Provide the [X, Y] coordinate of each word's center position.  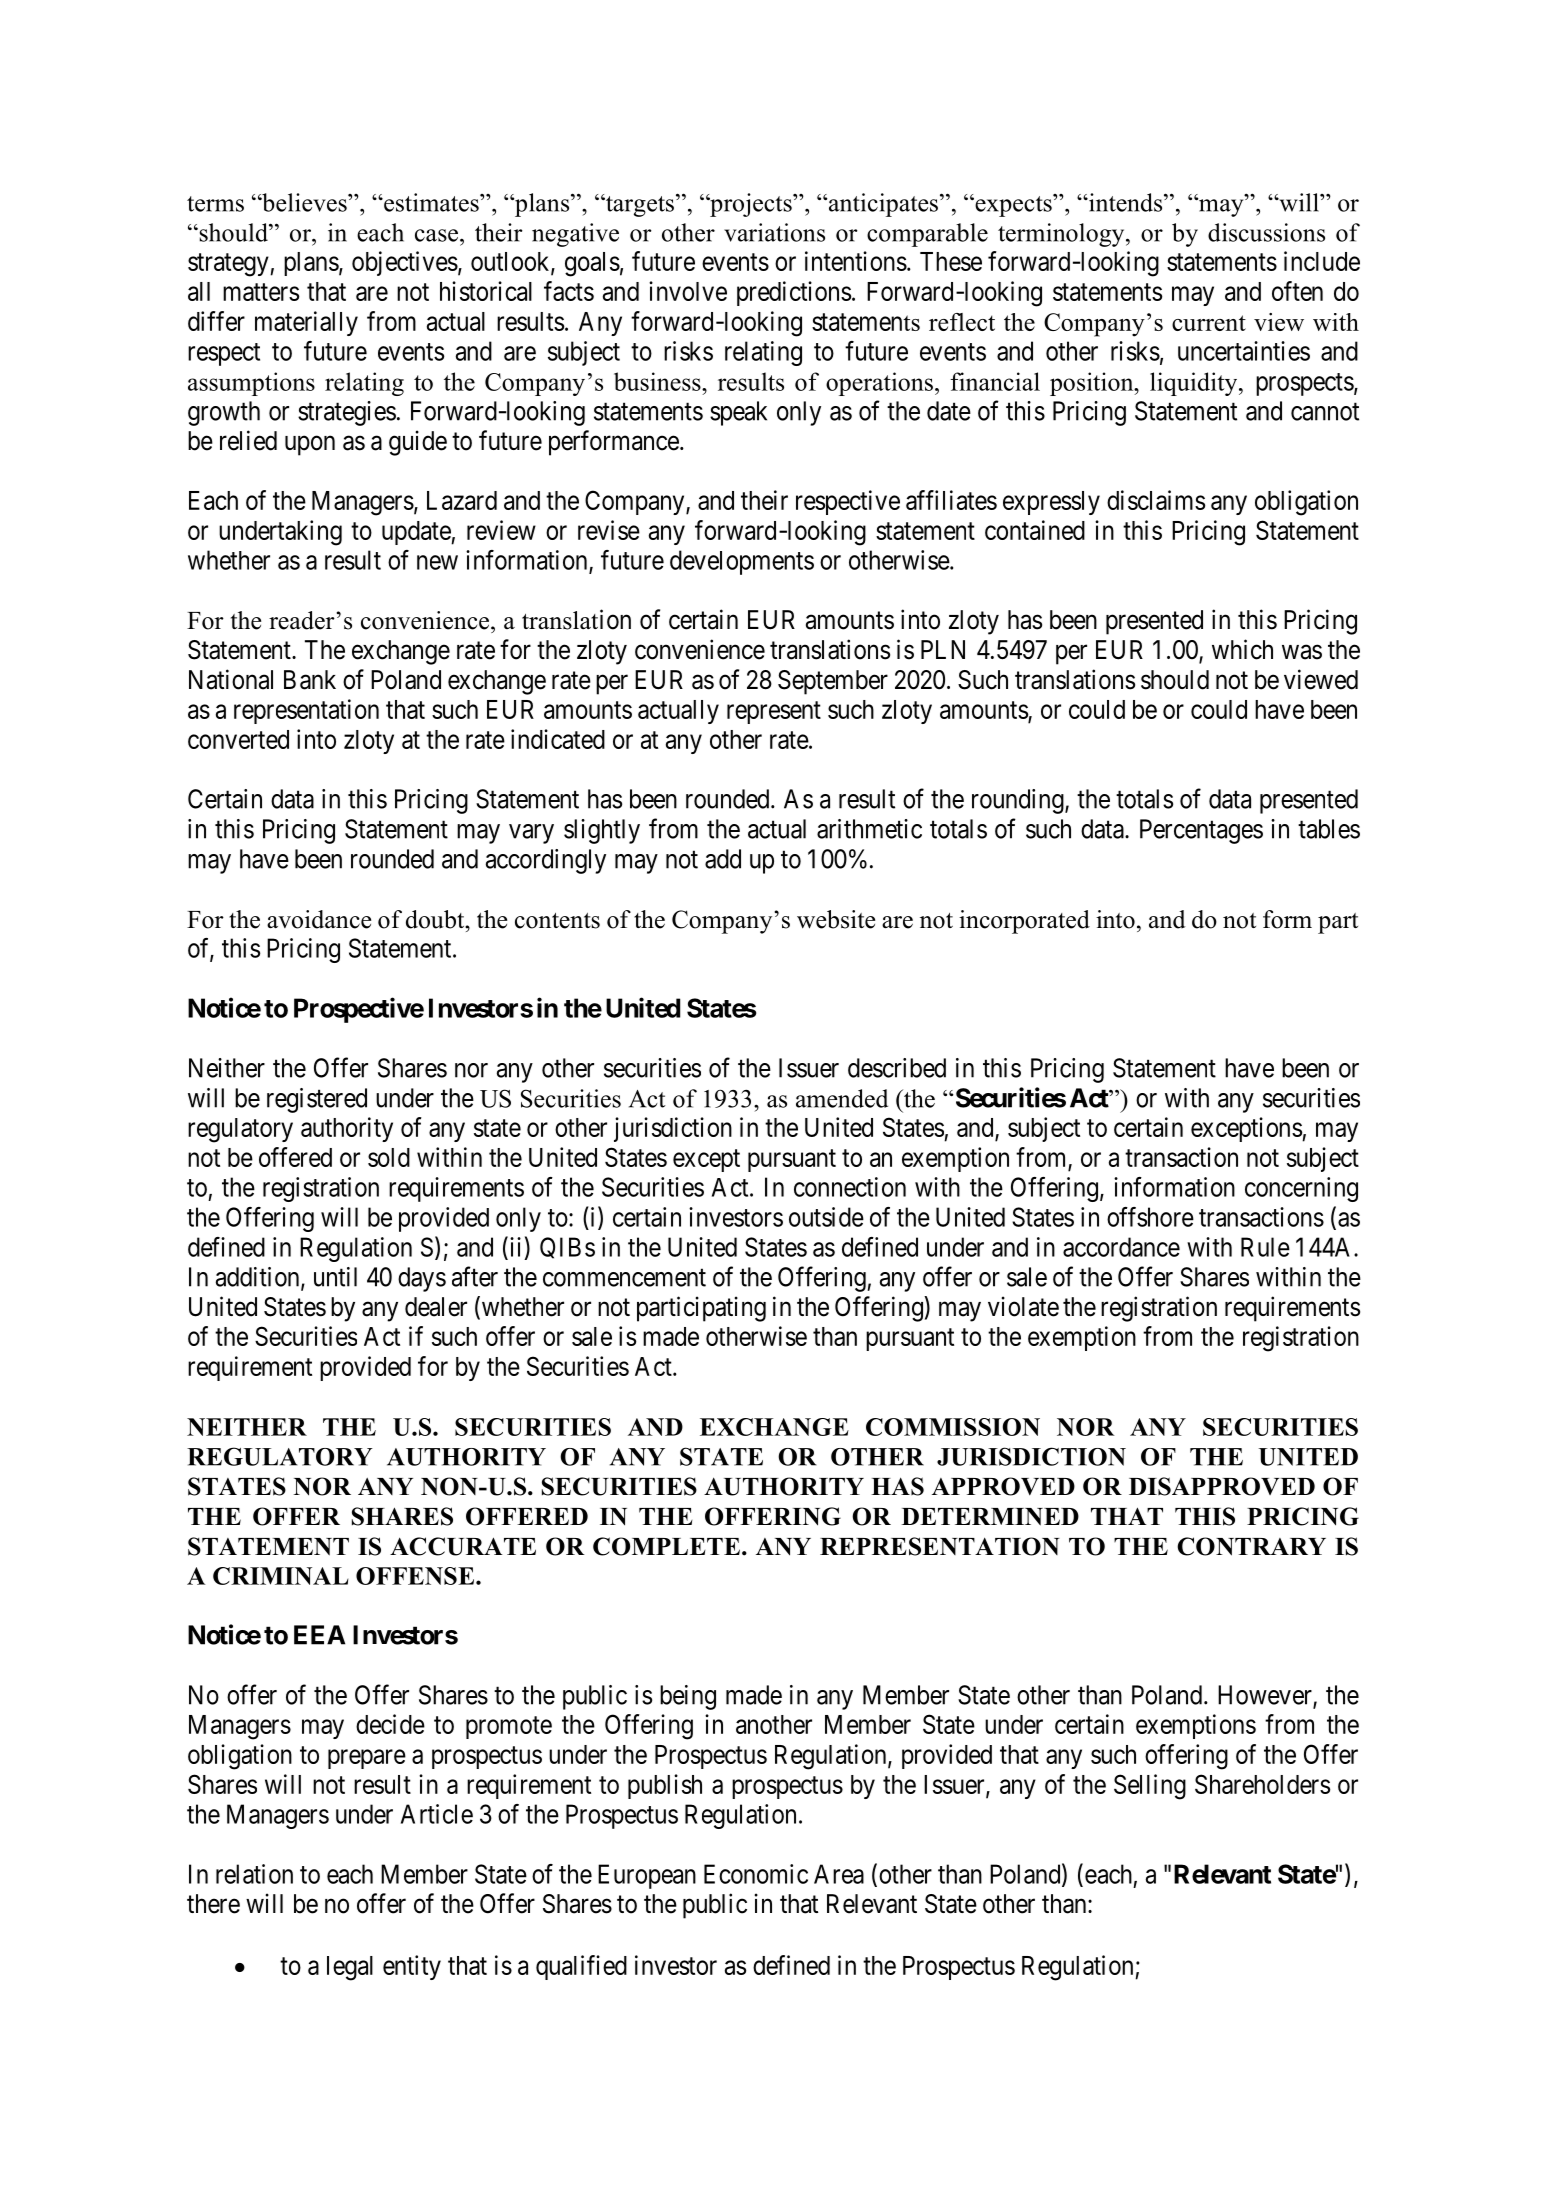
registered [317, 1100]
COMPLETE [666, 1546]
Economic [756, 1874]
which [1242, 649]
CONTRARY [1251, 1546]
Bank [310, 680]
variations [774, 232]
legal [350, 1968]
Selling [1150, 1787]
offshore [1150, 1217]
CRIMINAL [281, 1576]
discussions [1266, 232]
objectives [405, 263]
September [833, 682]
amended [842, 1098]
